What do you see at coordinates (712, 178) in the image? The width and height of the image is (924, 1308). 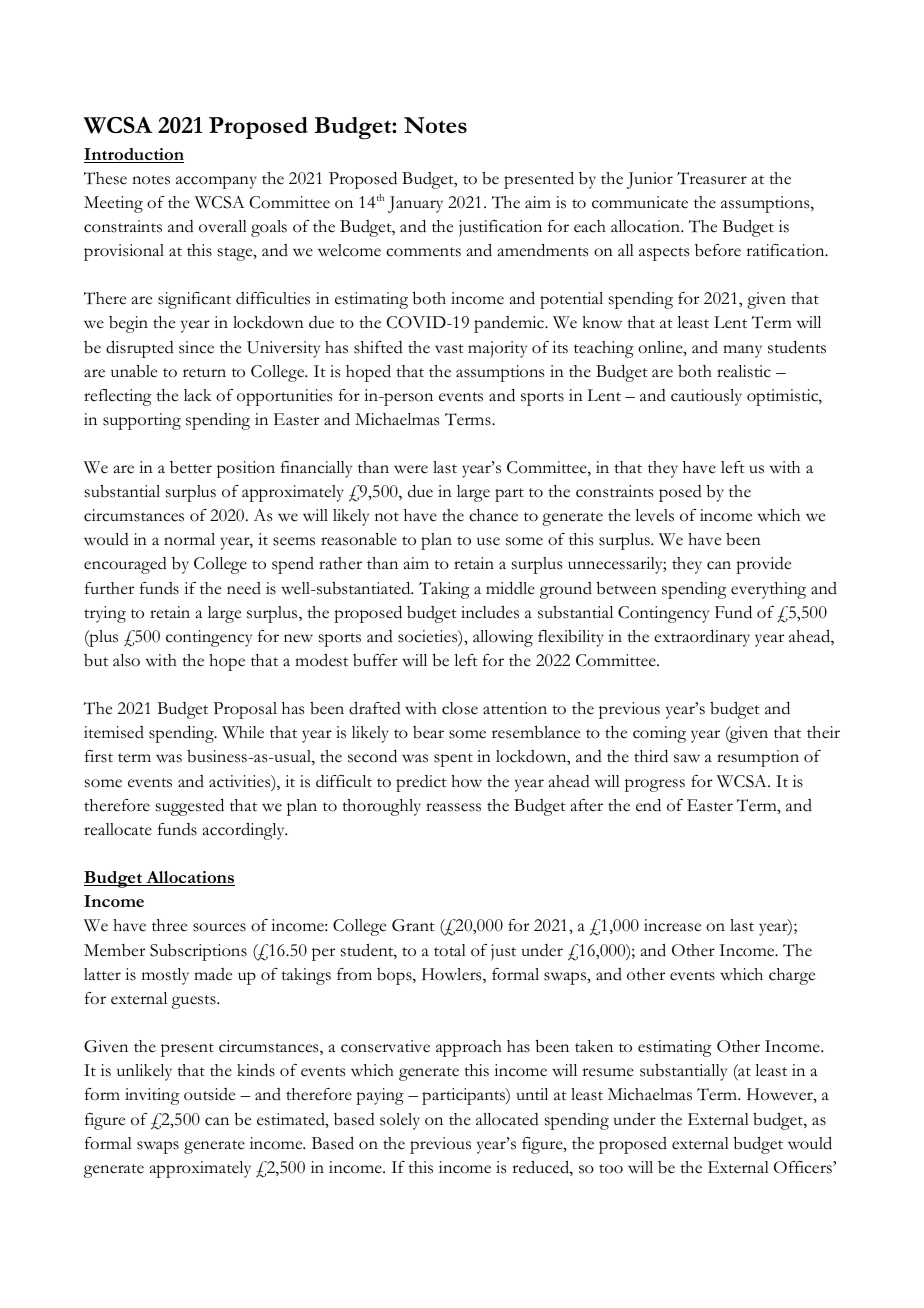 I see `Treasurer` at bounding box center [712, 178].
